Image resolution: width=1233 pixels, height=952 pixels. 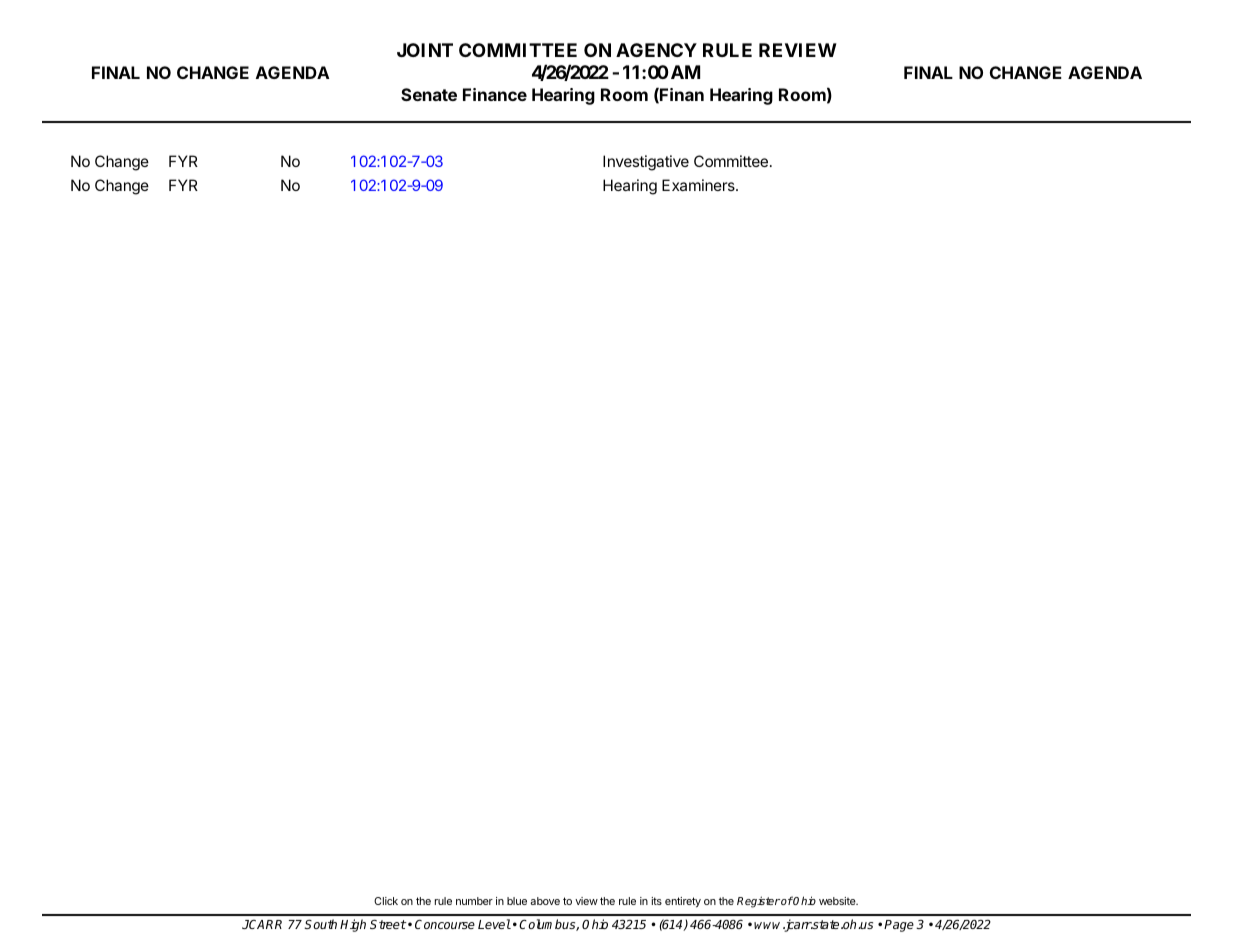 I want to click on number, so click(x=474, y=901).
